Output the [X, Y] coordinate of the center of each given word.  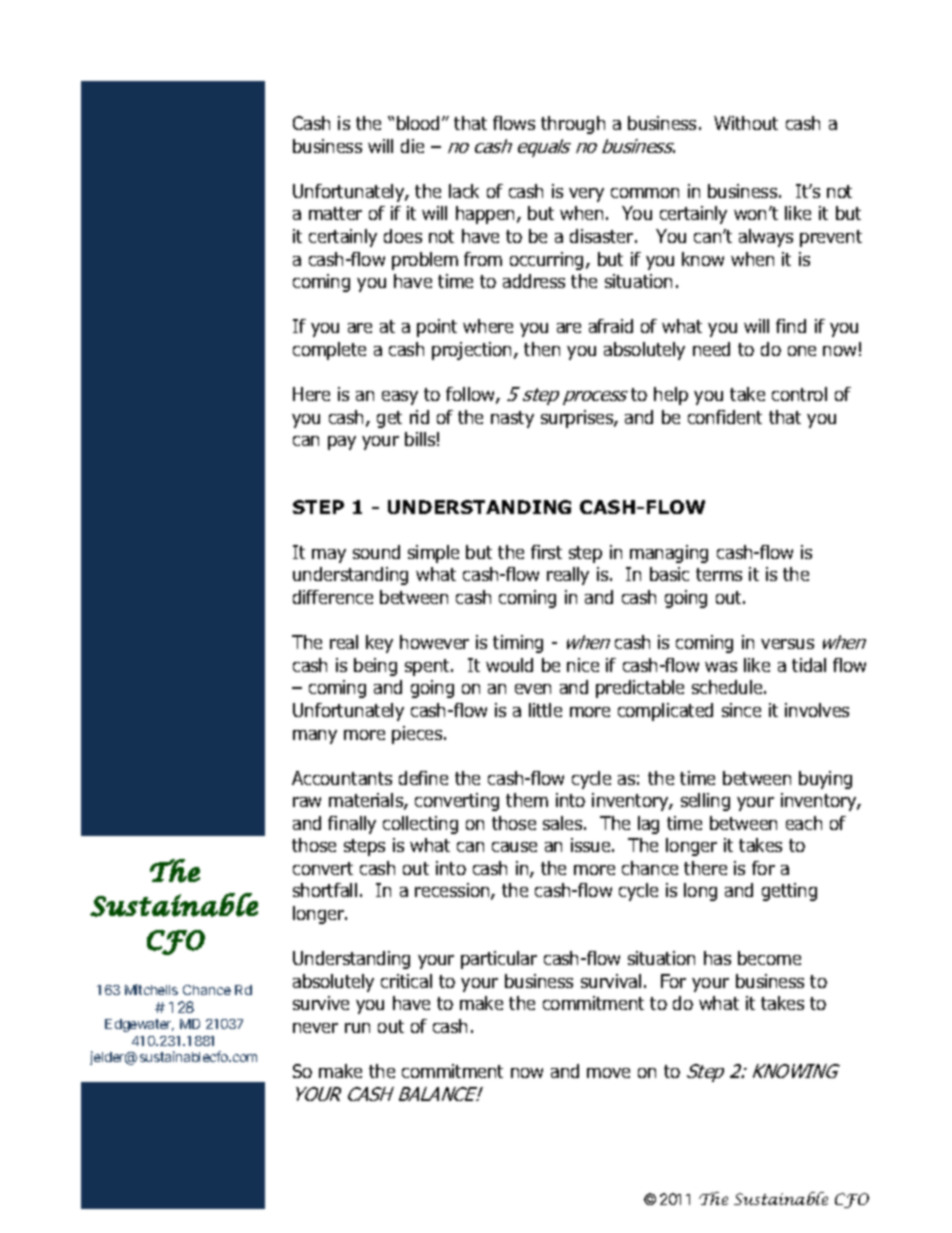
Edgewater [139, 1025]
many [315, 737]
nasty [512, 419]
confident [725, 417]
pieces [418, 735]
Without [746, 123]
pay [342, 443]
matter [335, 213]
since [741, 710]
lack [464, 191]
